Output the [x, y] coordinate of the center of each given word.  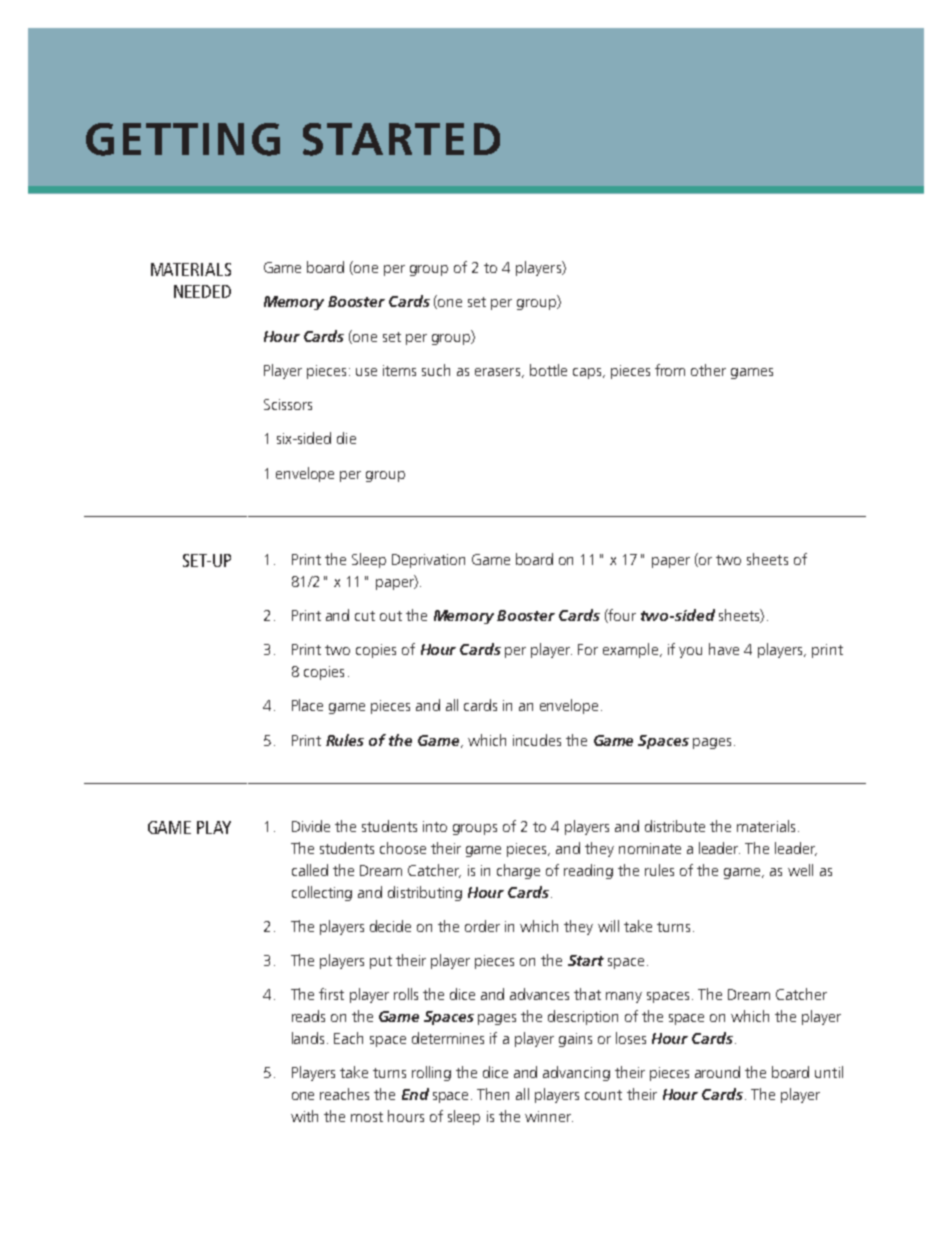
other [708, 370]
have [724, 649]
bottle [548, 370]
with [304, 1116]
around [717, 1072]
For [588, 649]
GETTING [183, 139]
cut [365, 616]
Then [493, 1094]
